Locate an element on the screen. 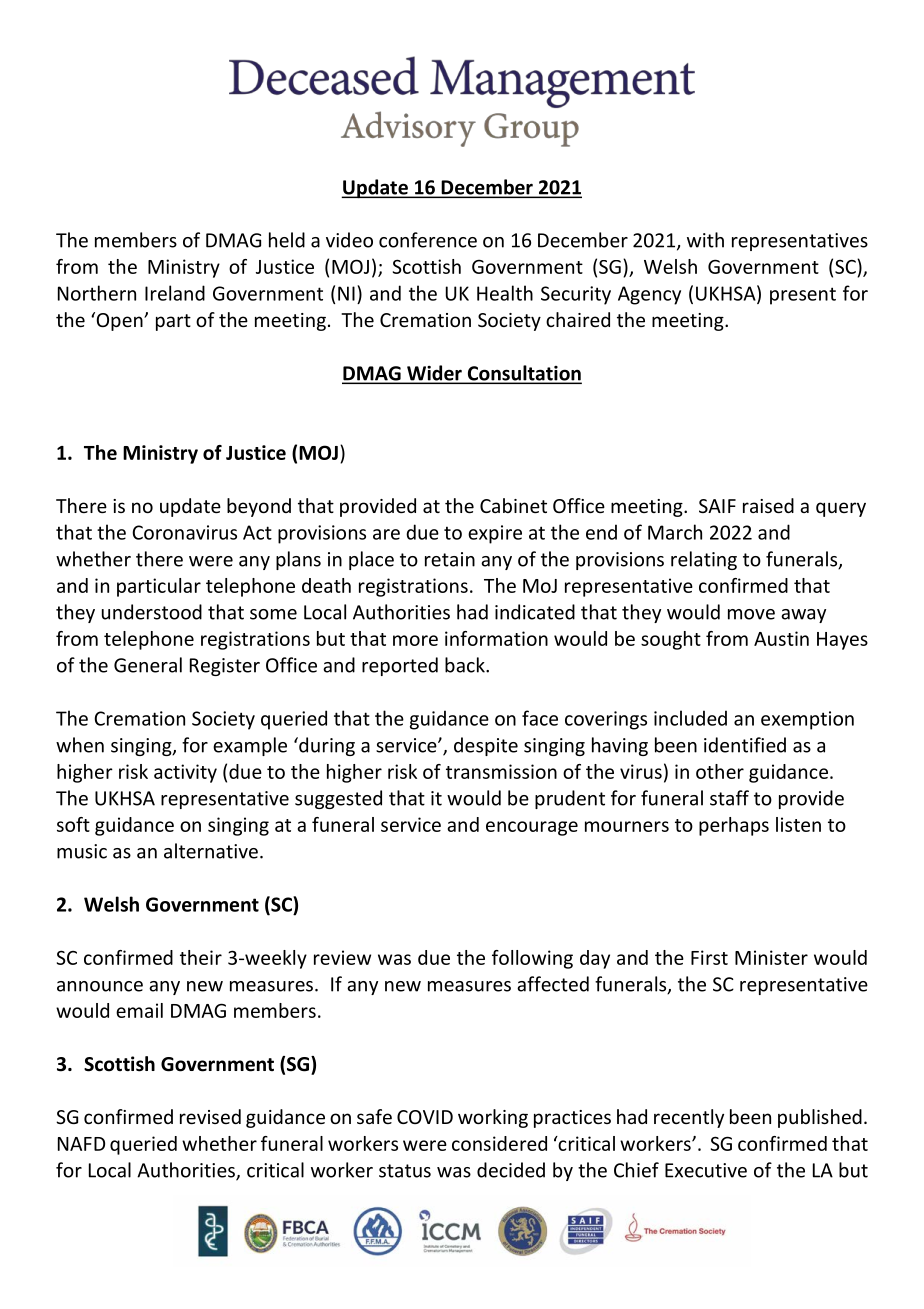 This screenshot has height=1309, width=924. Minister is located at coordinates (771, 957).
